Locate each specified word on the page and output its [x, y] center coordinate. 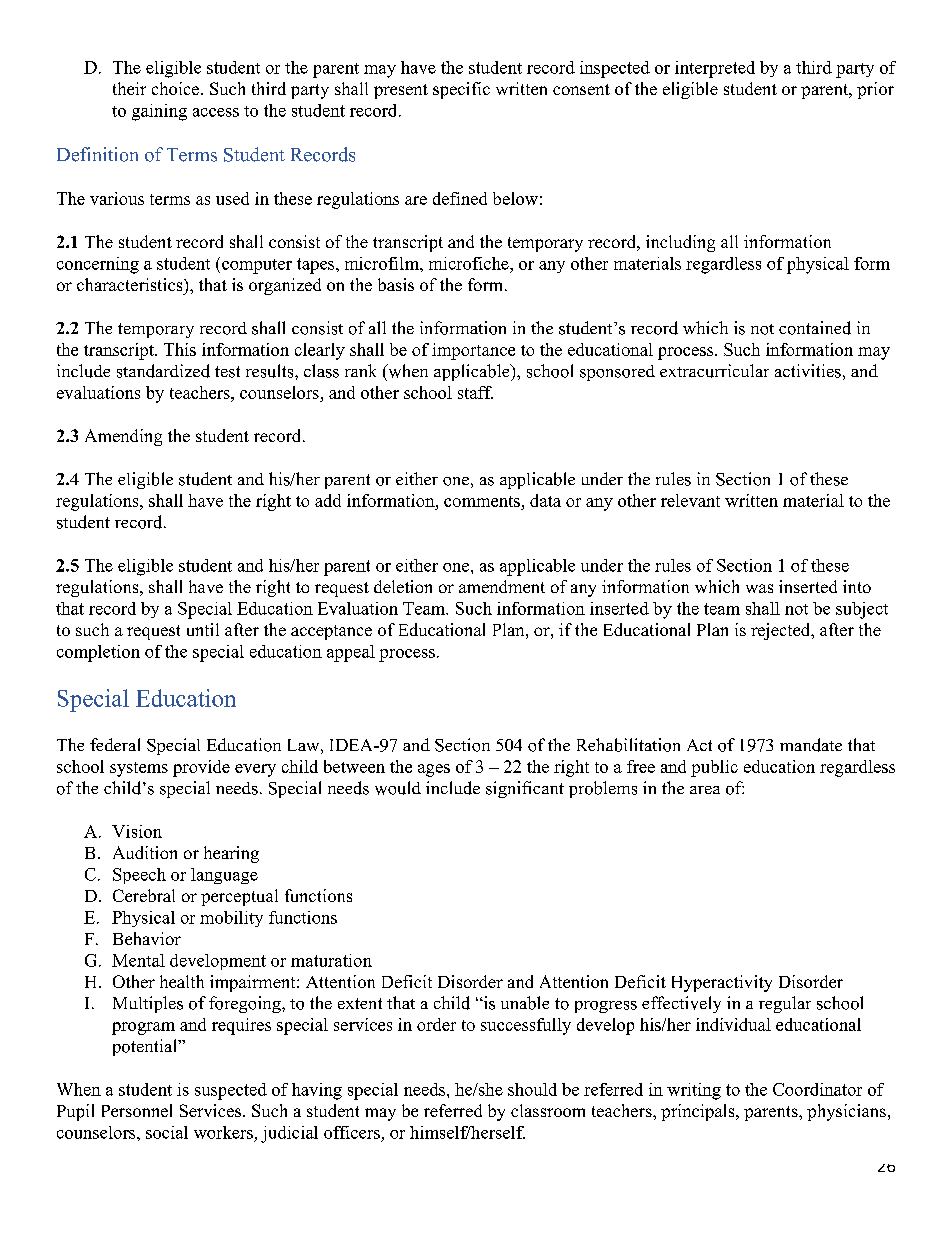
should [532, 1089]
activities [808, 371]
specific [461, 90]
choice [177, 88]
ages [434, 770]
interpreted [715, 69]
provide [201, 768]
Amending [123, 437]
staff [475, 392]
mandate [811, 745]
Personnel [137, 1110]
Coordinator [817, 1089]
